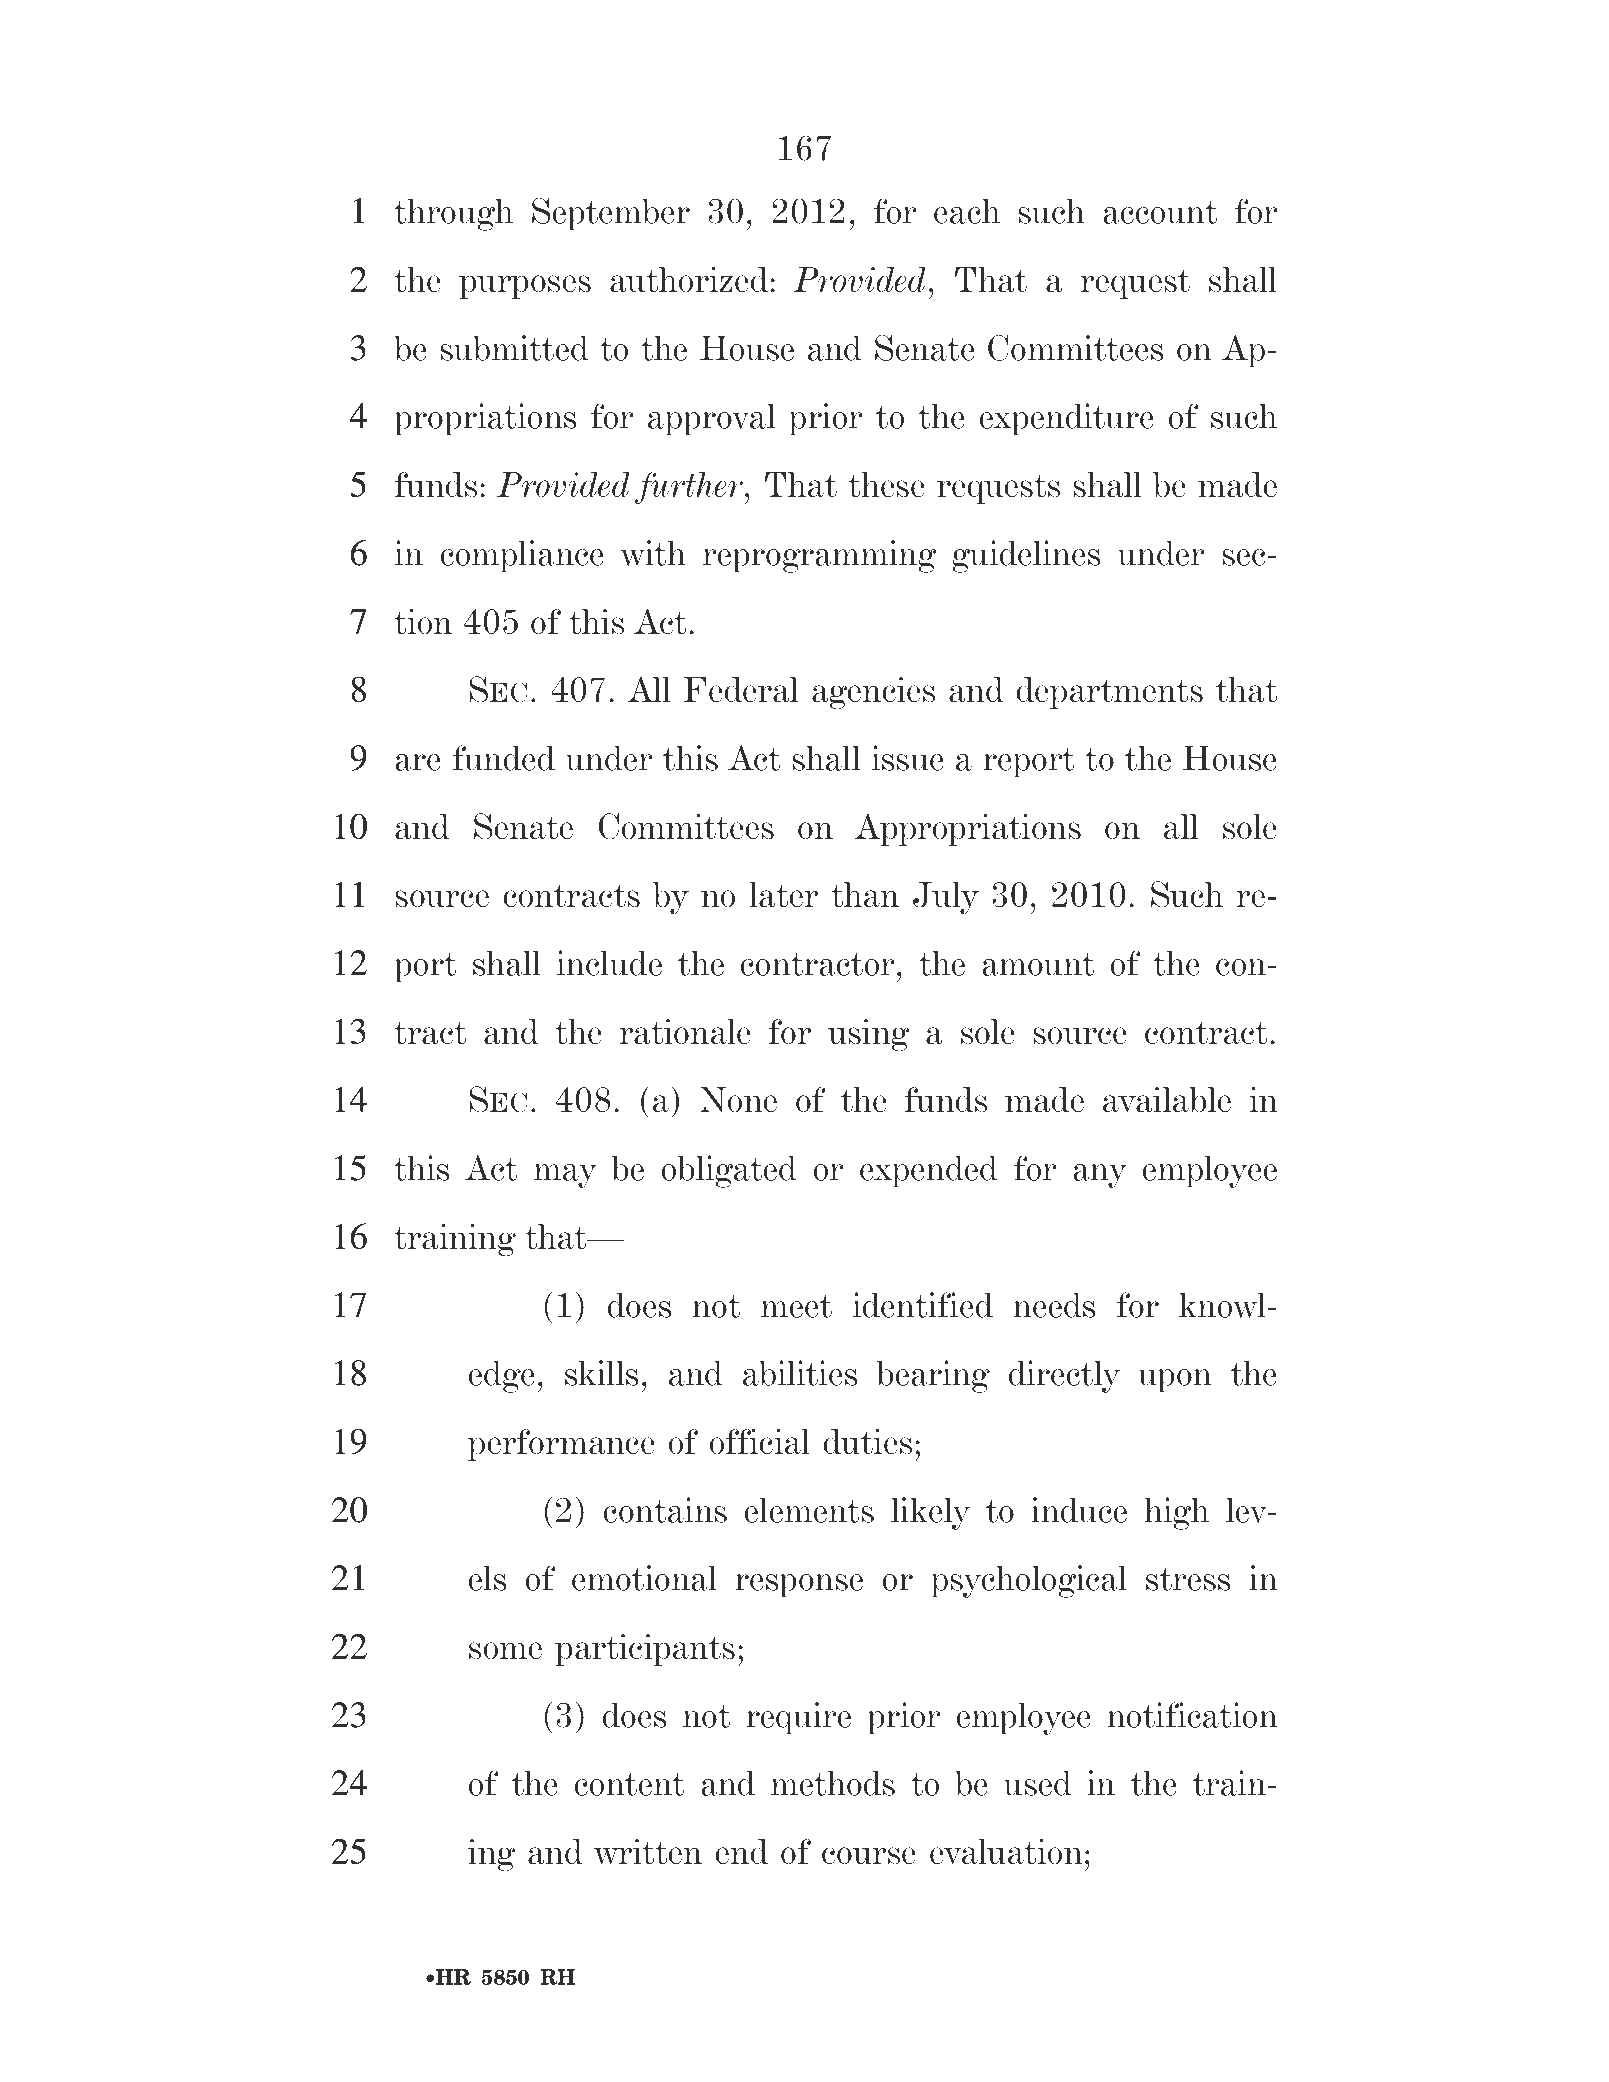 The height and width of the screenshot is (2082, 1609). Describe the element at coordinates (1160, 212) in the screenshot. I see `account` at that location.
